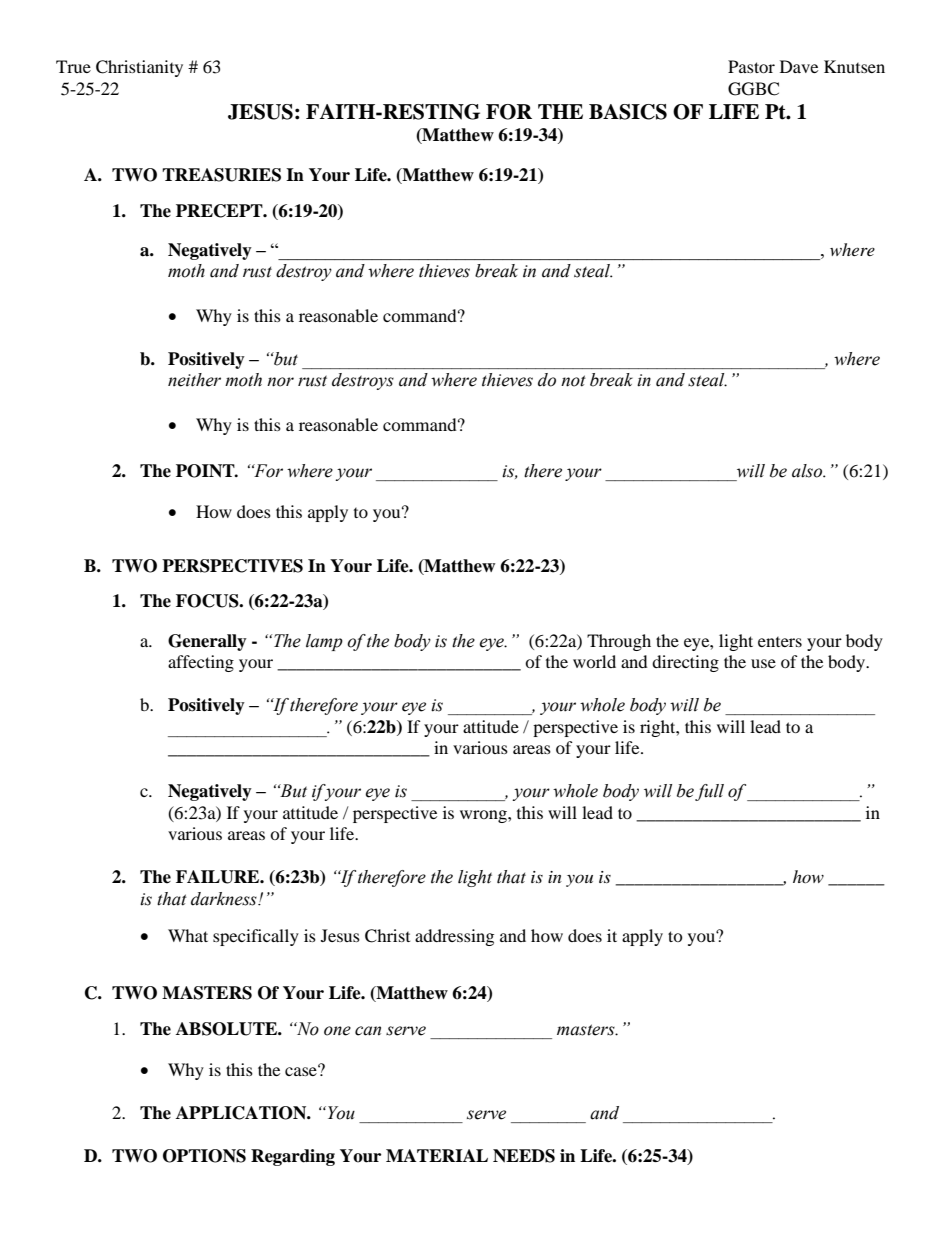 The image size is (952, 1233). What do you see at coordinates (709, 792) in the screenshot?
I see `full` at bounding box center [709, 792].
